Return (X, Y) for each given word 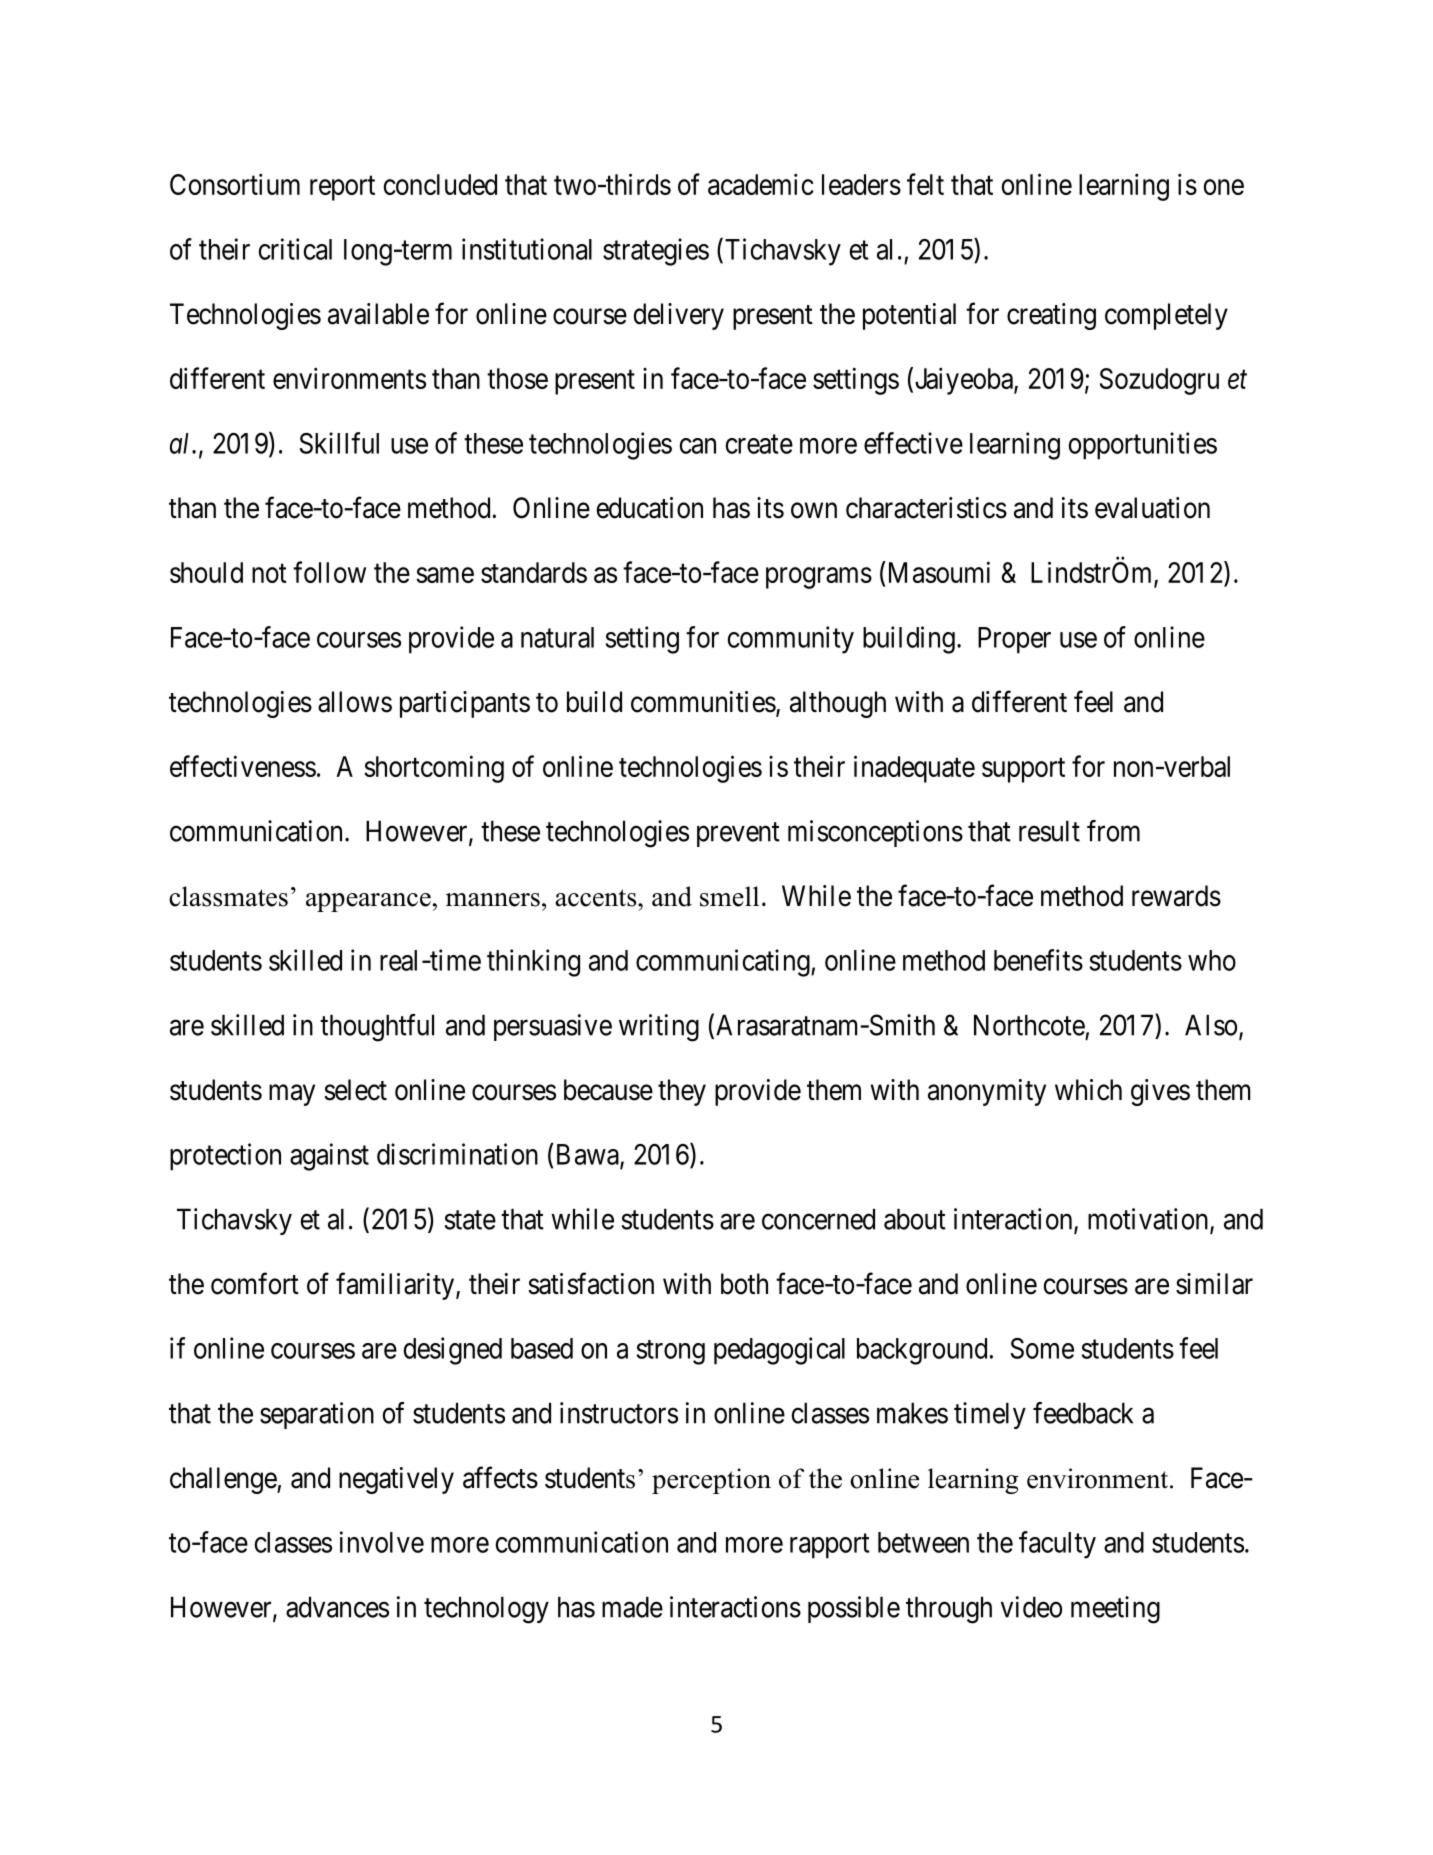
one (1224, 187)
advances (337, 1607)
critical (295, 249)
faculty (1057, 1545)
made (632, 1607)
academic (761, 184)
